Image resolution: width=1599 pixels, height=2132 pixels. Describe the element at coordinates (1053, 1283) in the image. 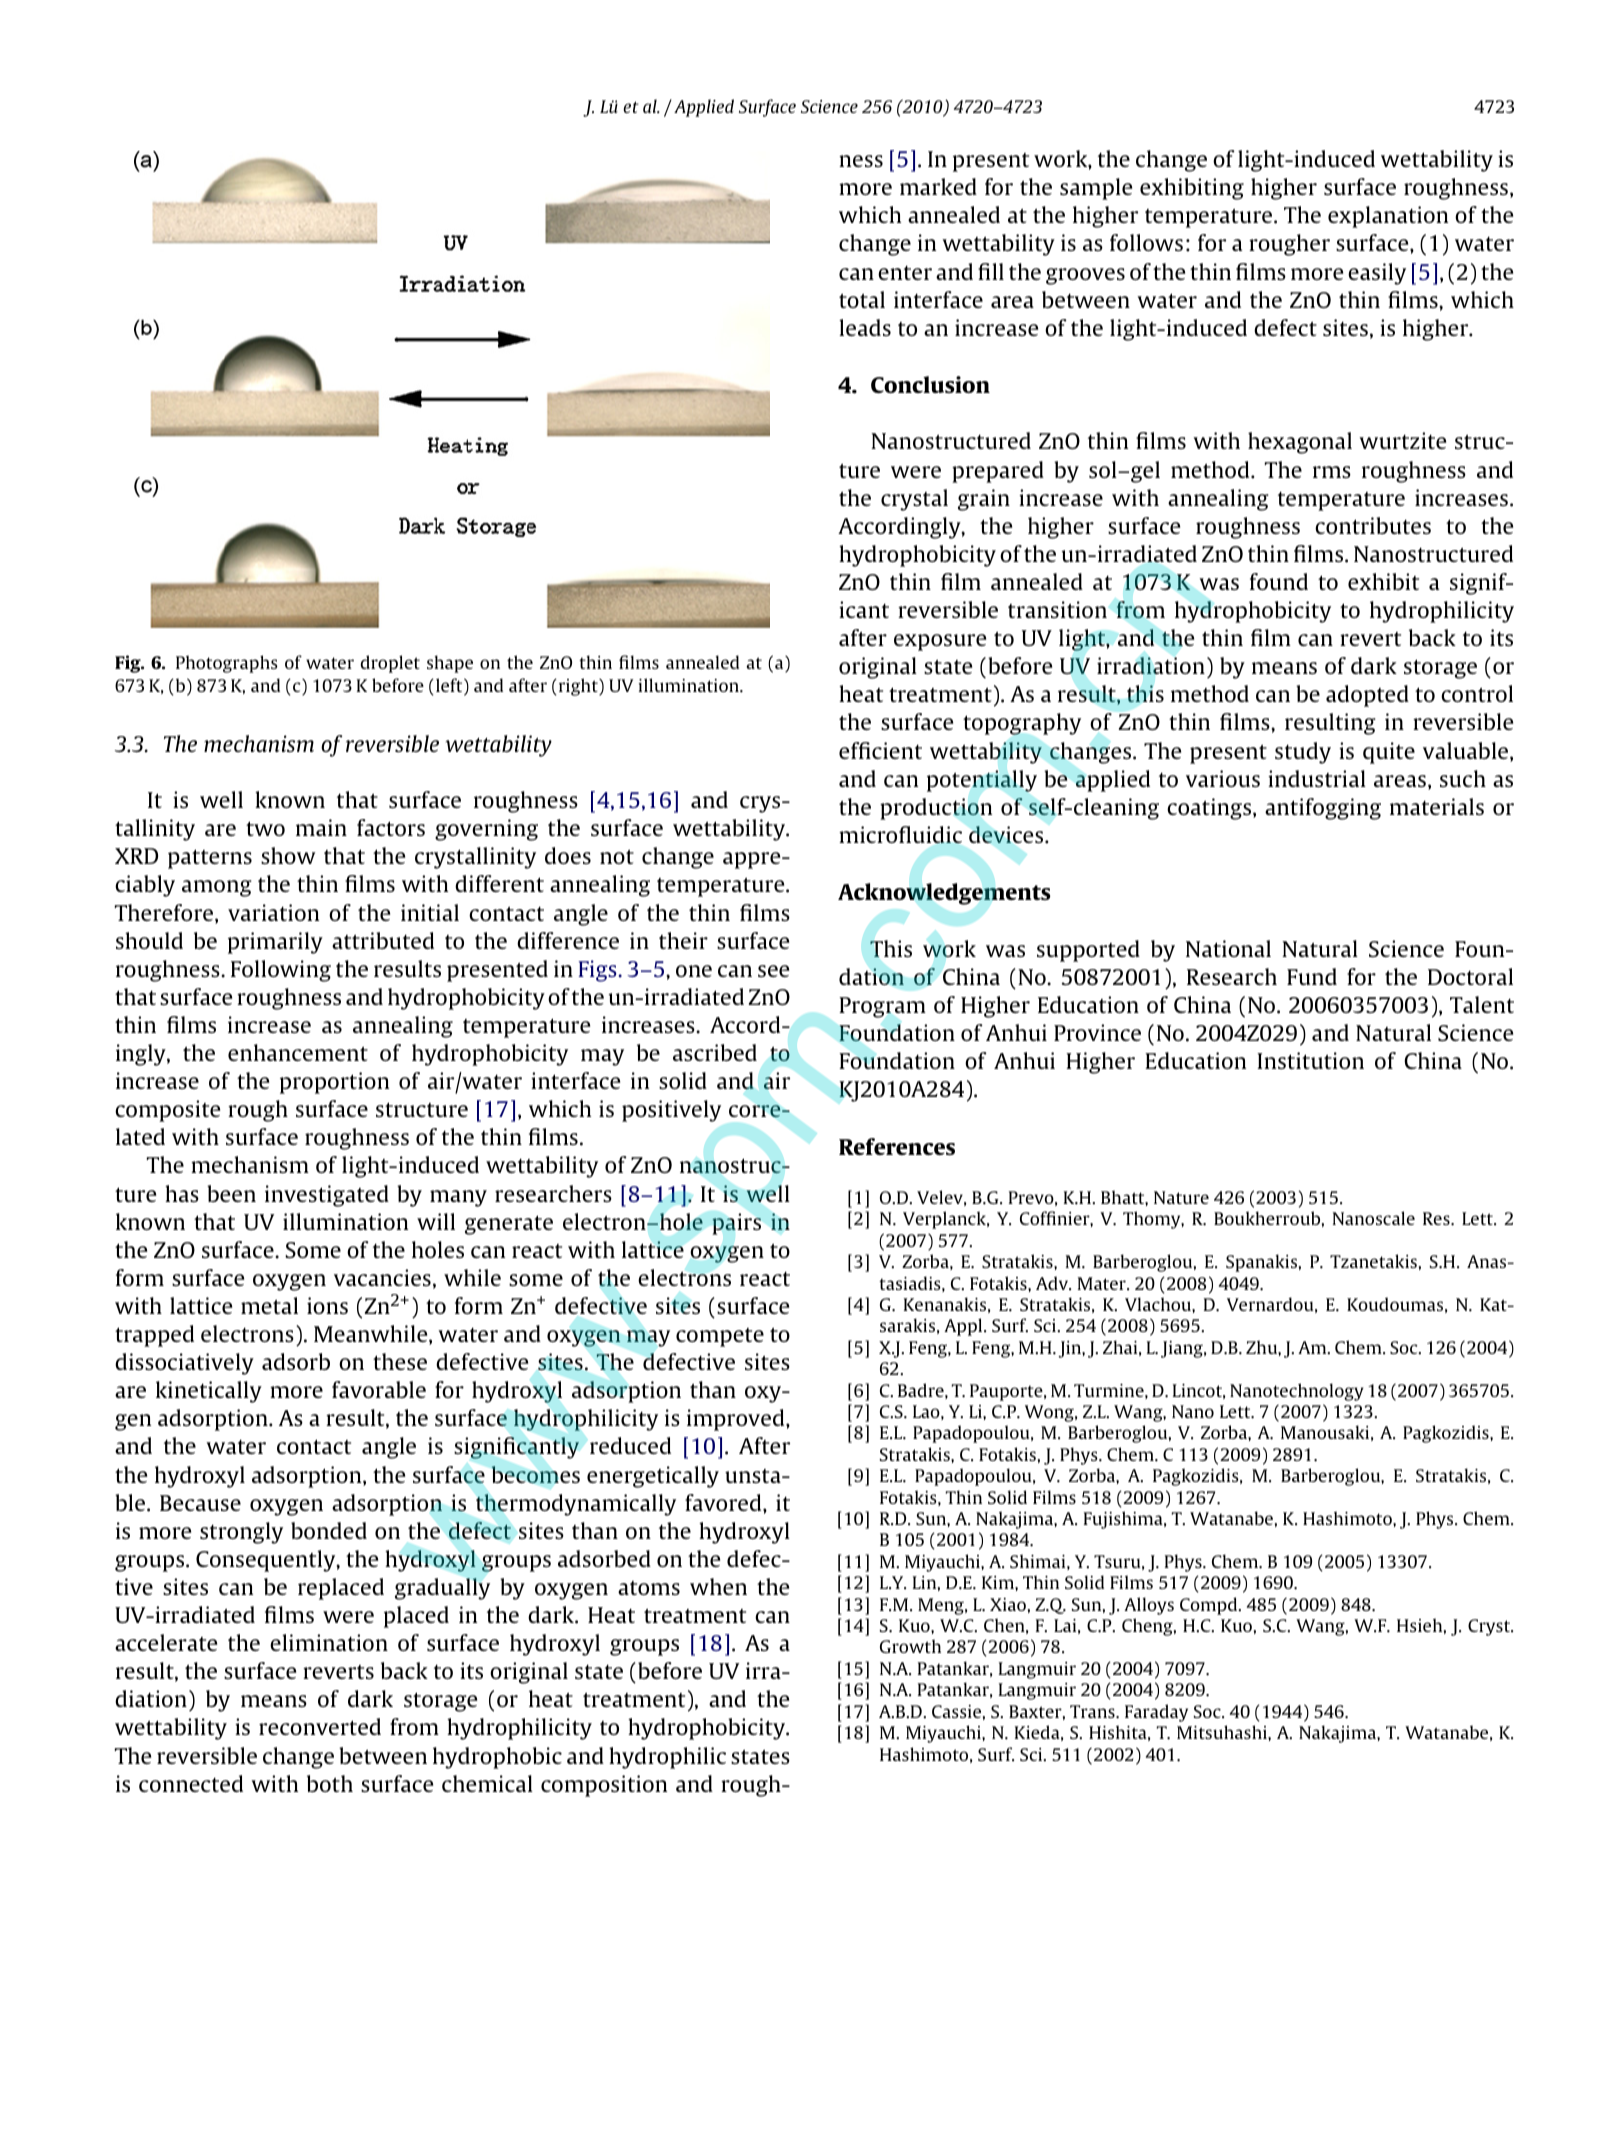

I see `Adv` at that location.
